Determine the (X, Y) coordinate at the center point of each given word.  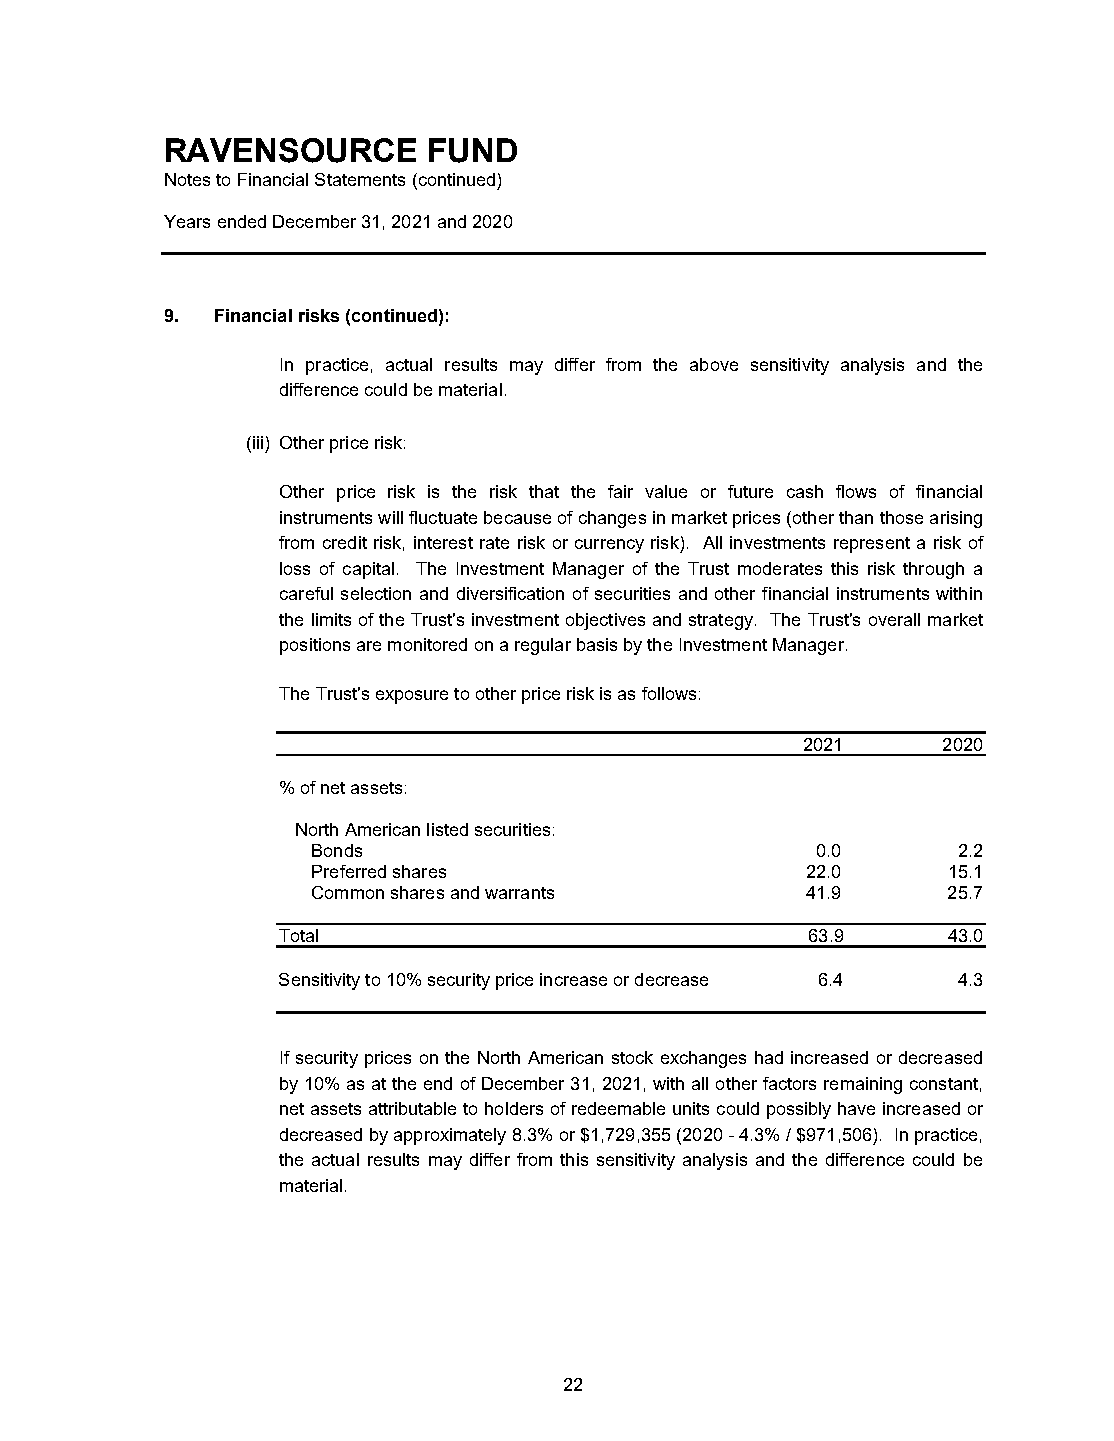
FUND (473, 150)
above (714, 364)
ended (242, 221)
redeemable (618, 1108)
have (856, 1108)
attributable (412, 1108)
